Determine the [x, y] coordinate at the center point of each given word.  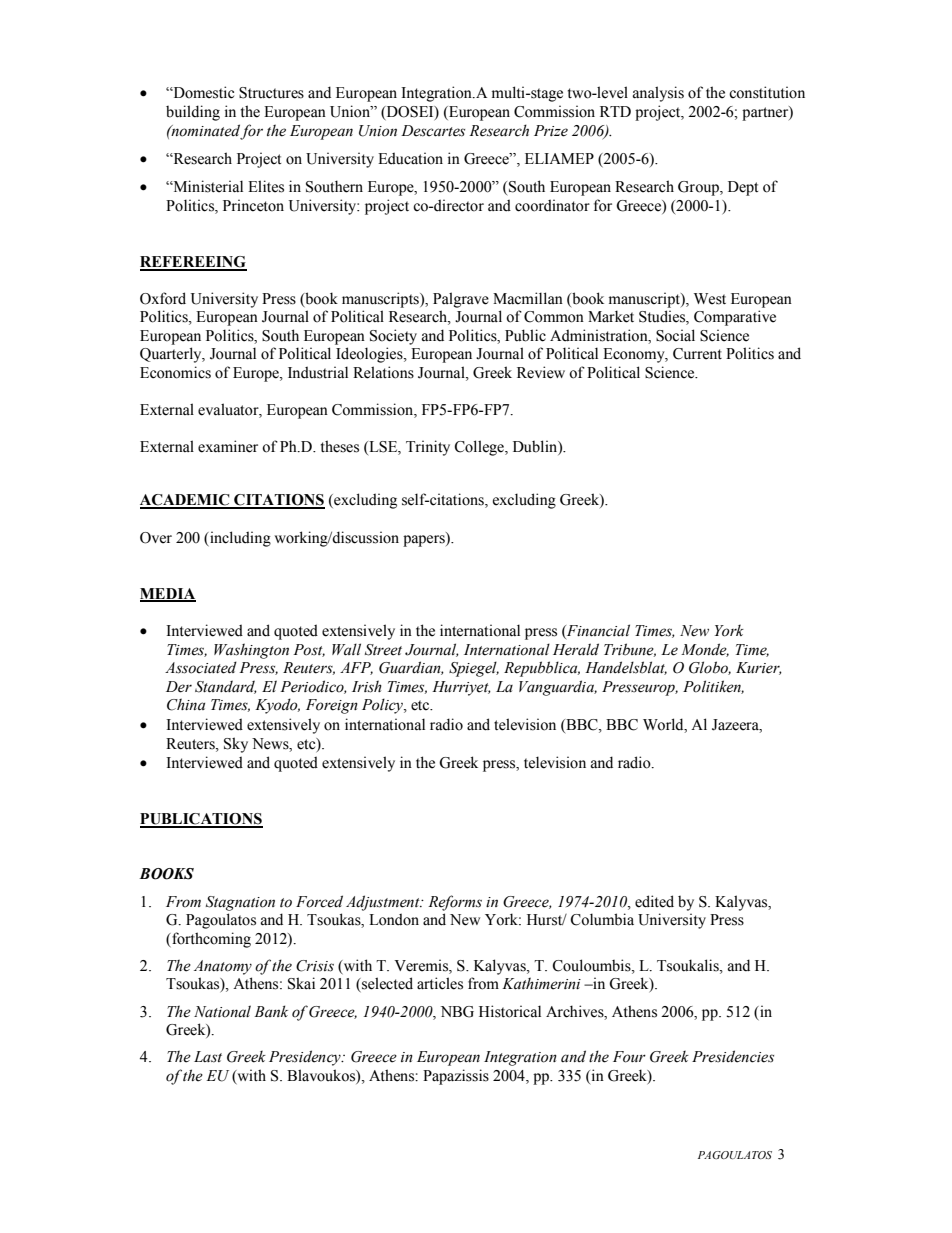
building [193, 113]
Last [208, 1057]
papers [425, 540]
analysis [658, 94]
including [239, 539]
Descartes [433, 131]
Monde [705, 650]
